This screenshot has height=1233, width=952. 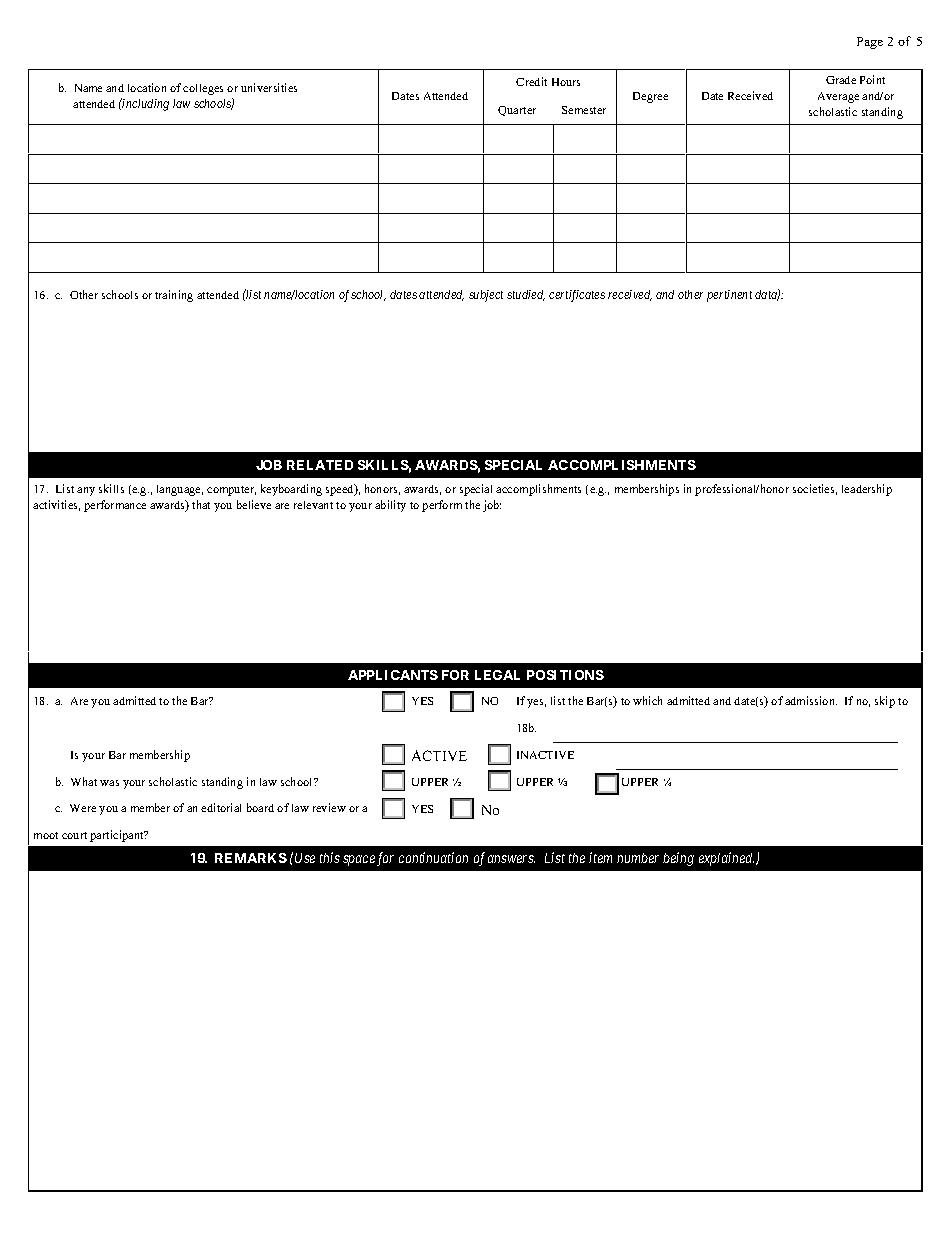 I want to click on was, so click(x=109, y=783).
